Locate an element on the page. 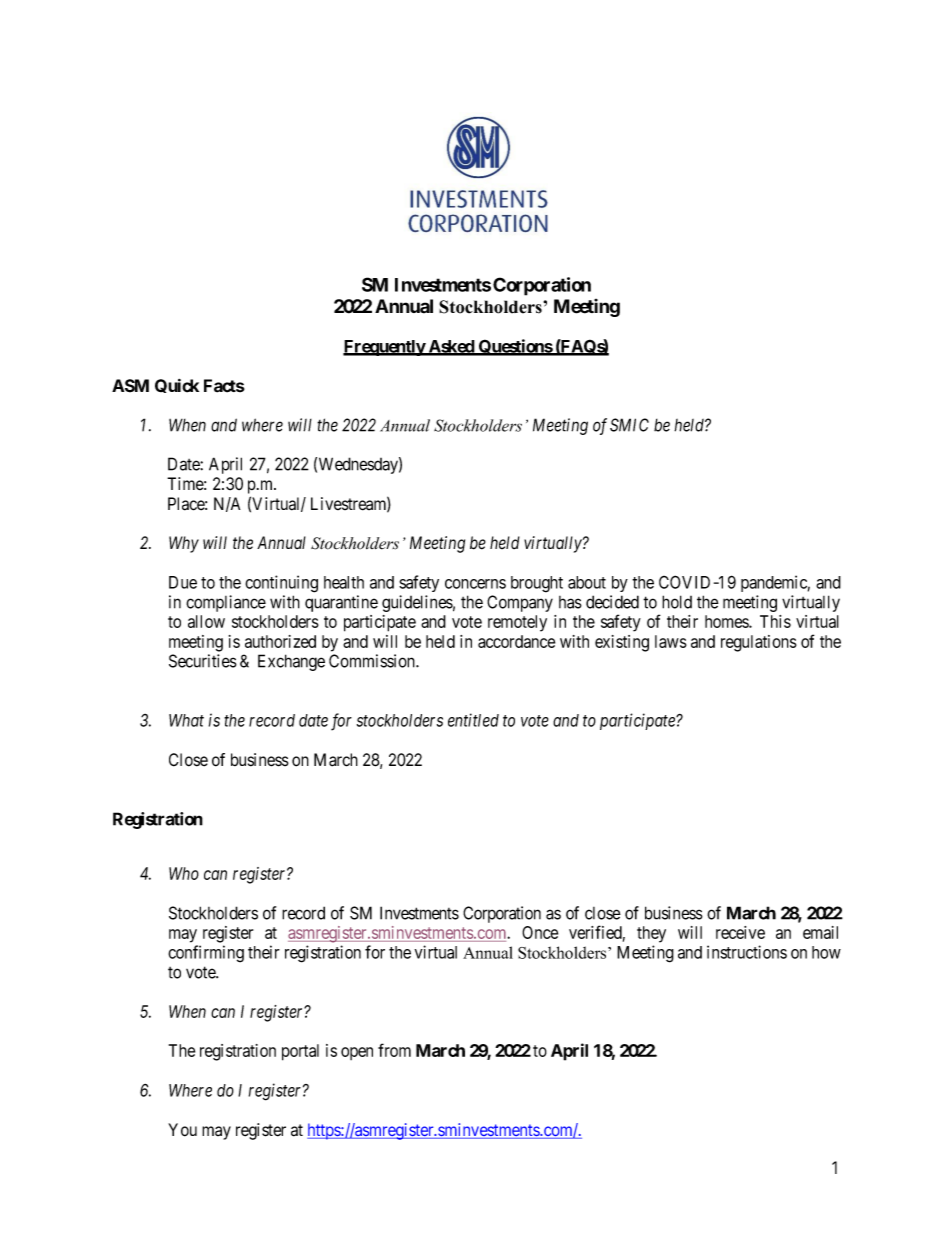  confirming is located at coordinates (206, 954).
